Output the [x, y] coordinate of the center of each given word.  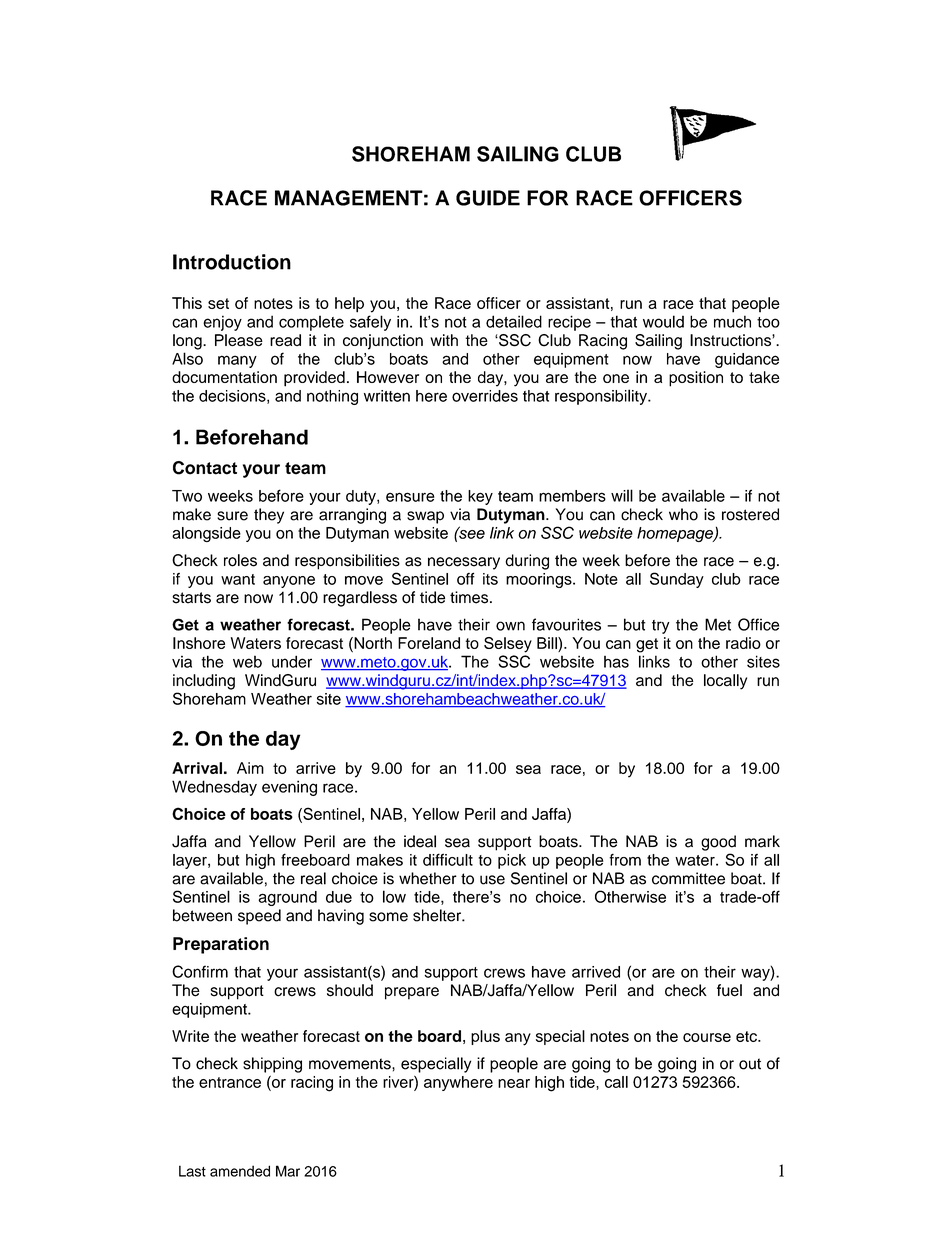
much [732, 321]
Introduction [232, 262]
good [718, 843]
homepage [676, 534]
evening [289, 788]
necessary [464, 563]
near [514, 1083]
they [269, 516]
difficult [448, 859]
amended [240, 1171]
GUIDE [488, 198]
